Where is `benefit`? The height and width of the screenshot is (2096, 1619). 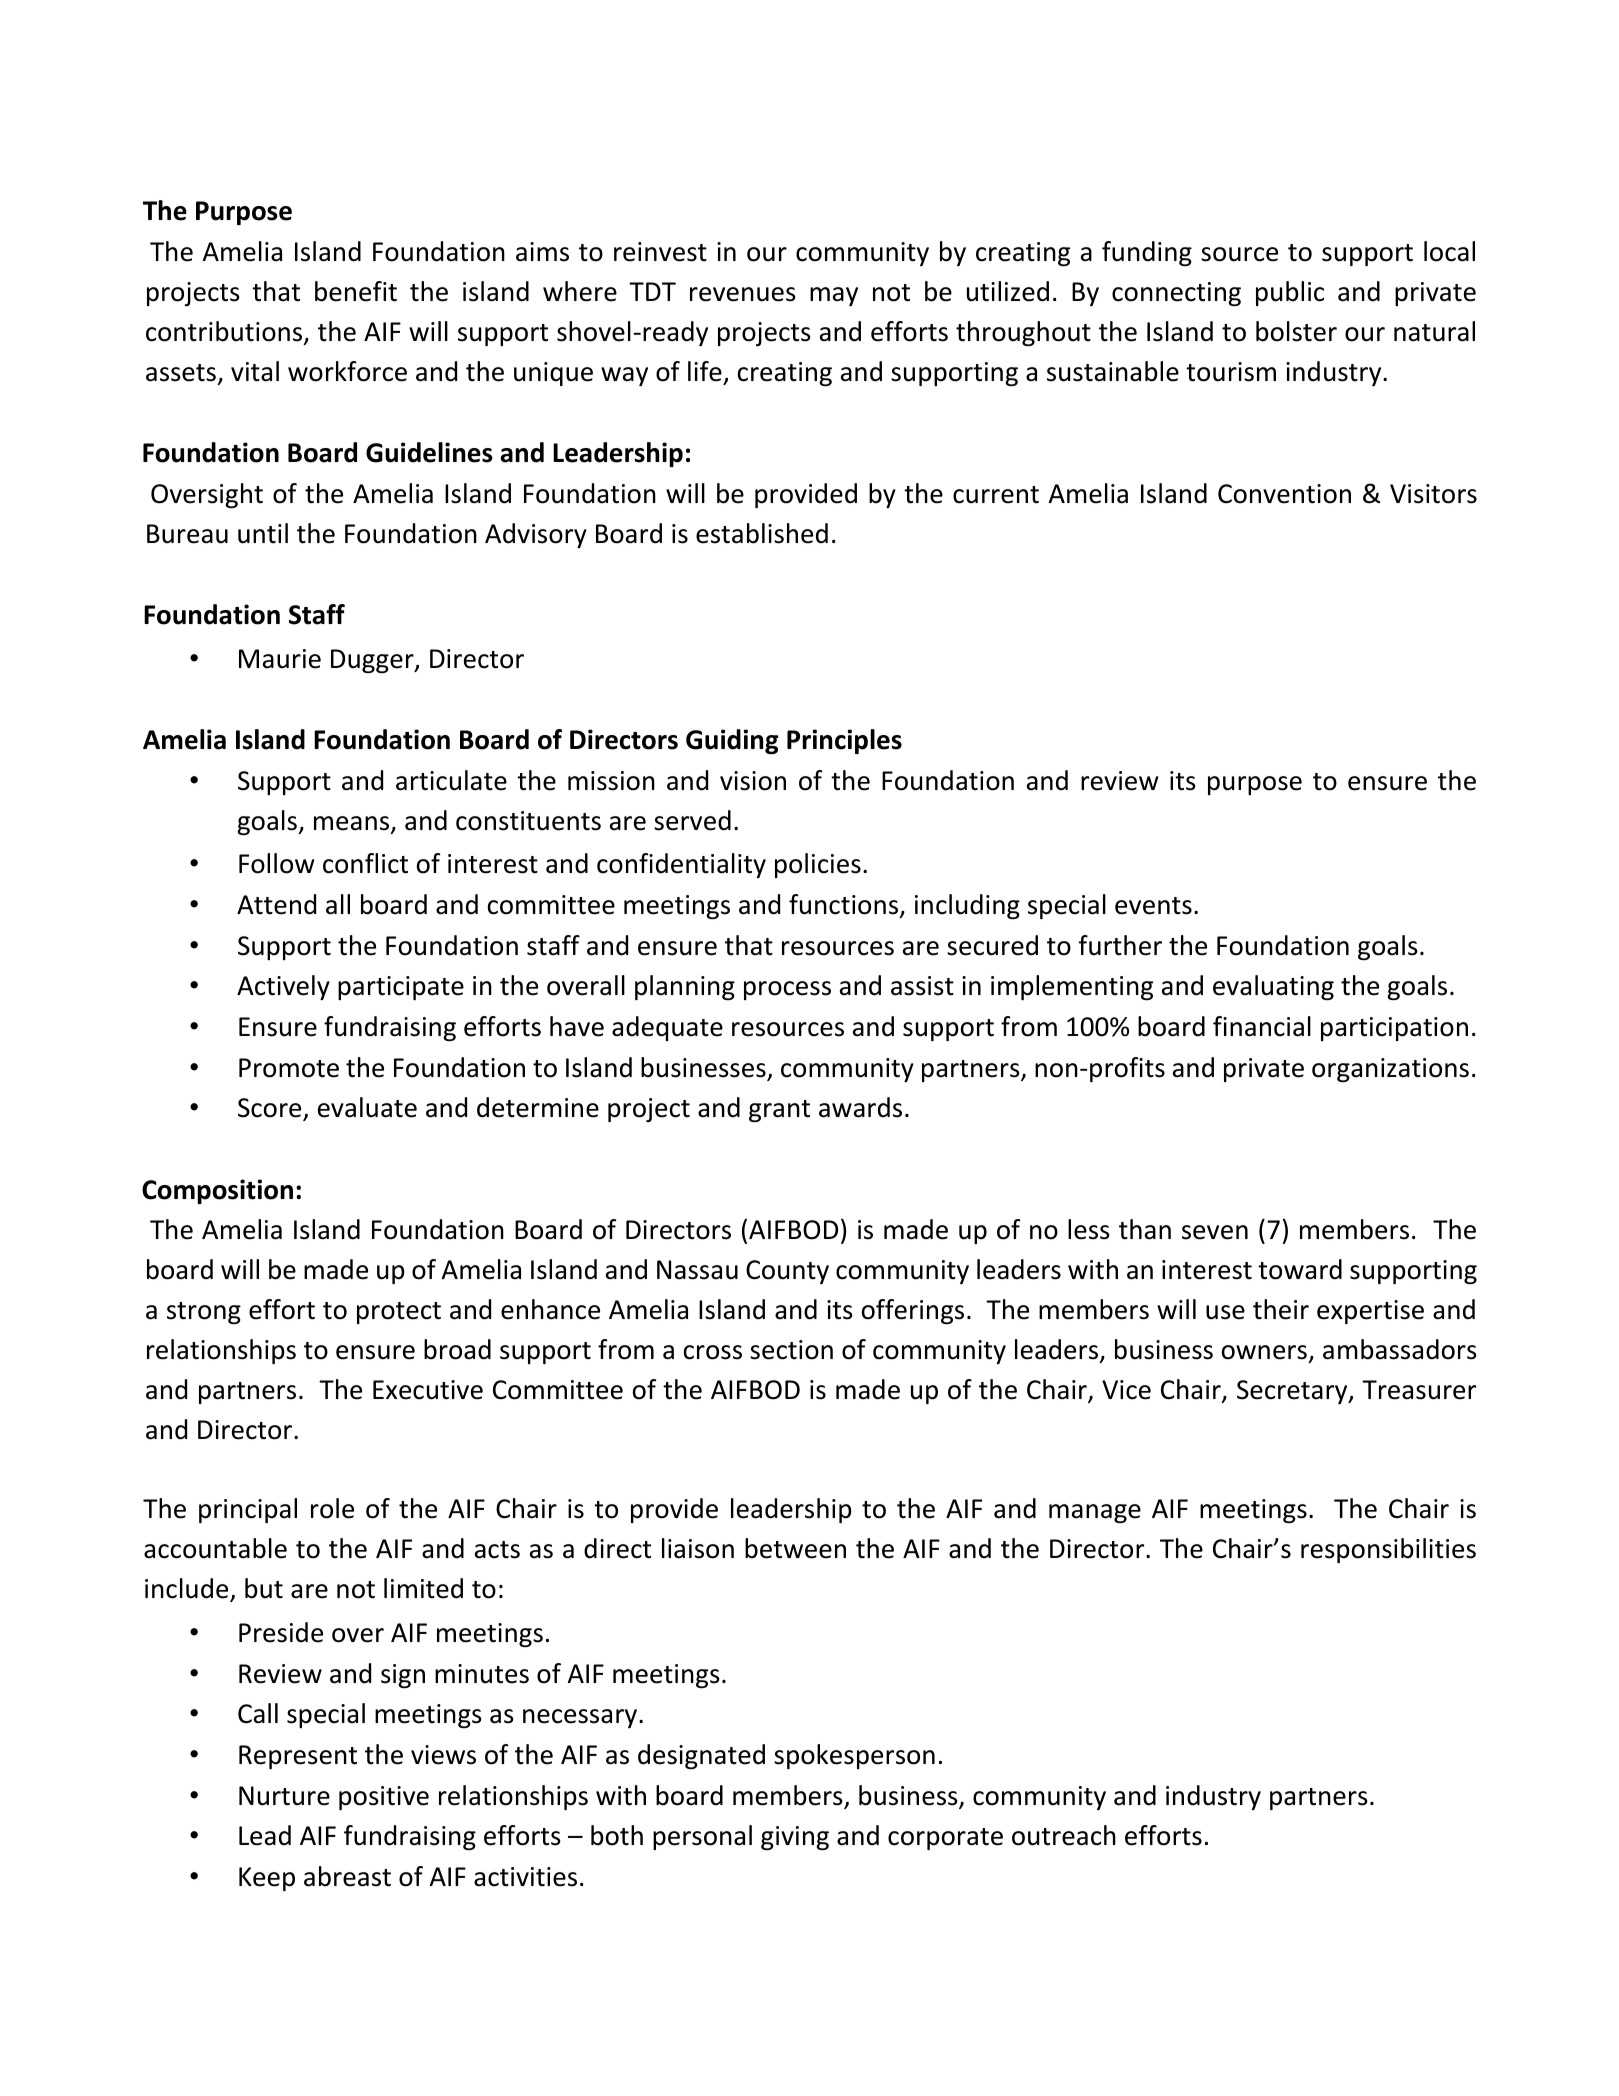 benefit is located at coordinates (356, 291).
